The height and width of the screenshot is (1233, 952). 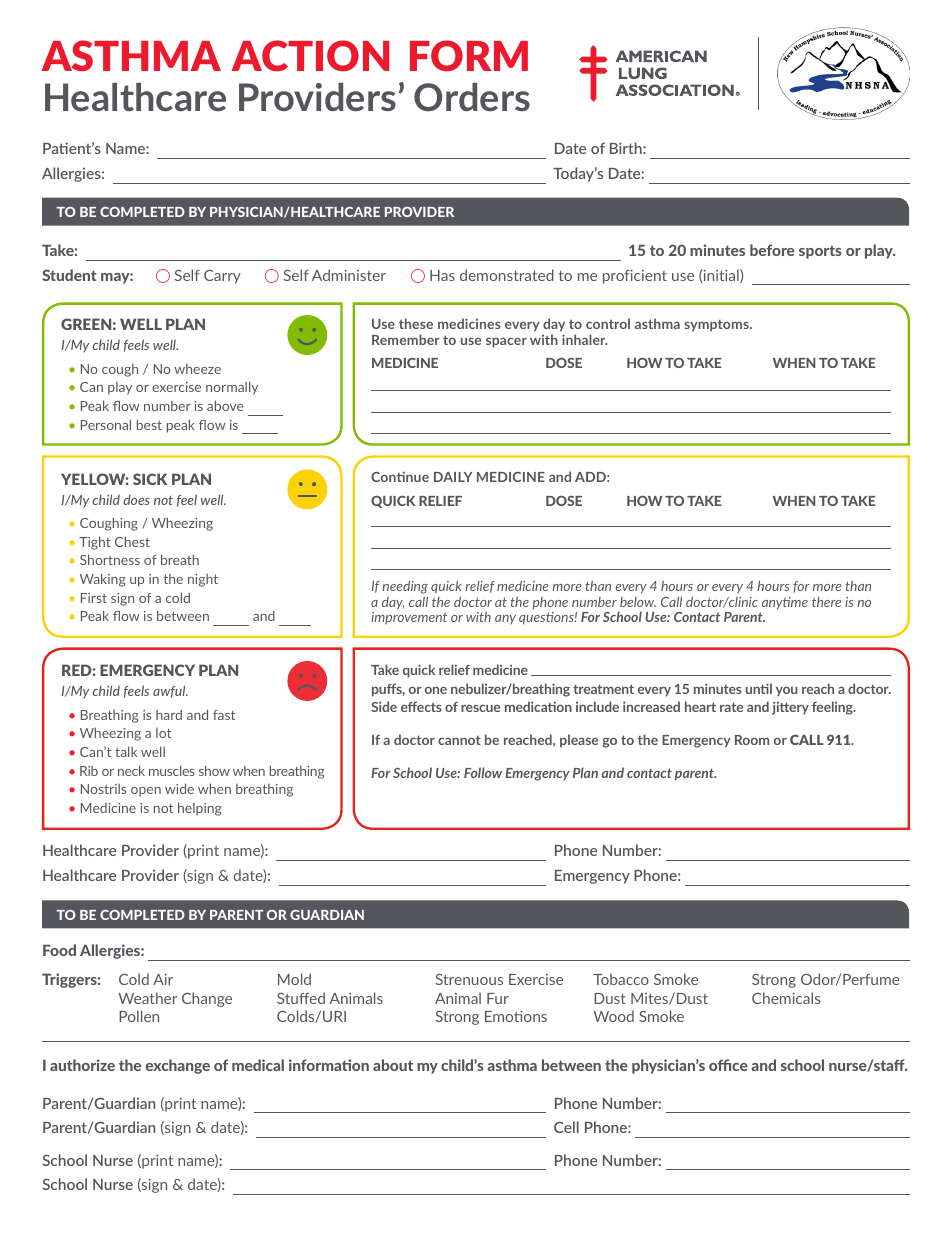 What do you see at coordinates (772, 250) in the screenshot?
I see `before` at bounding box center [772, 250].
